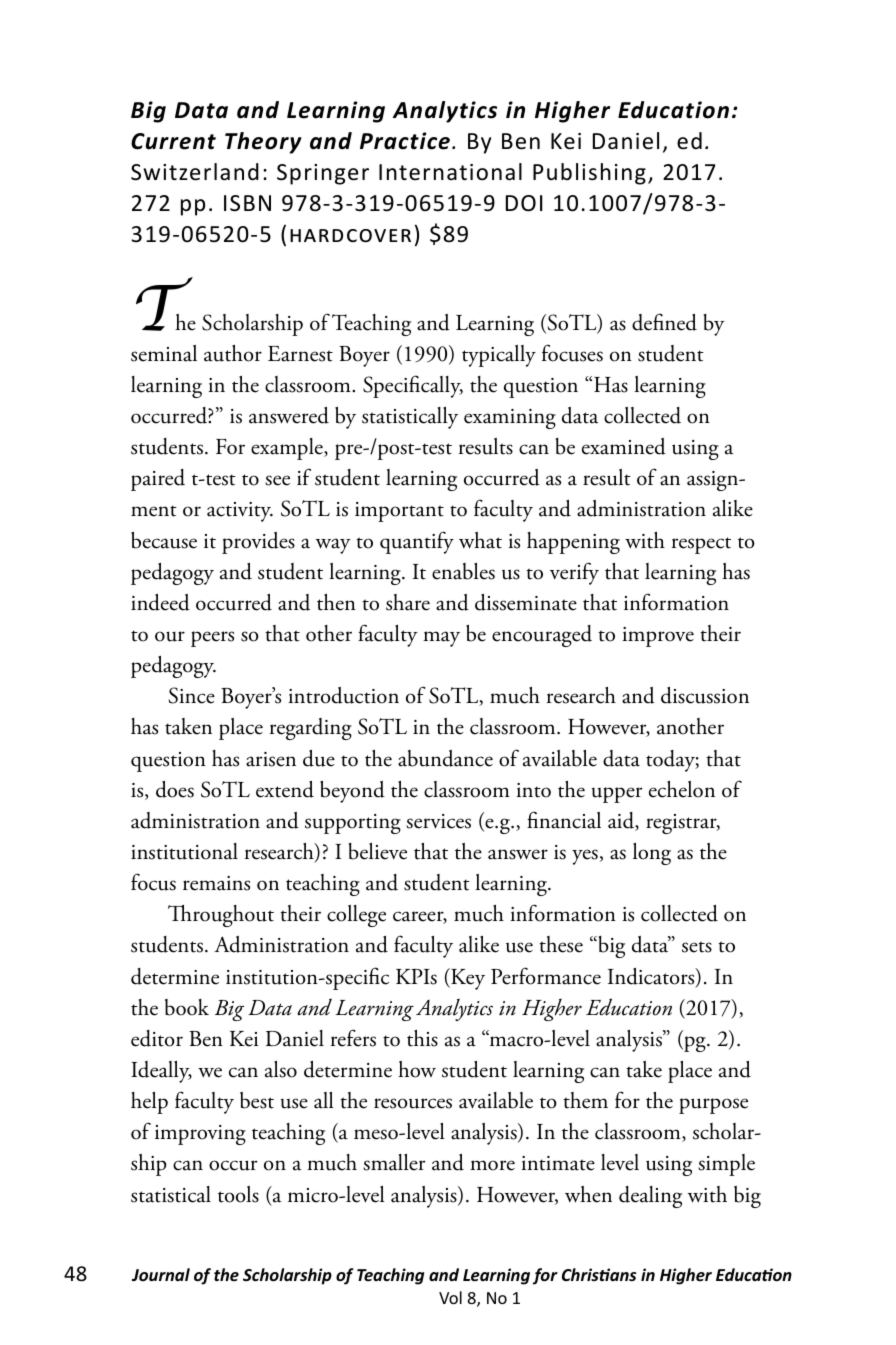 This page has width=896, height=1345. I want to click on Journal, so click(161, 1274).
